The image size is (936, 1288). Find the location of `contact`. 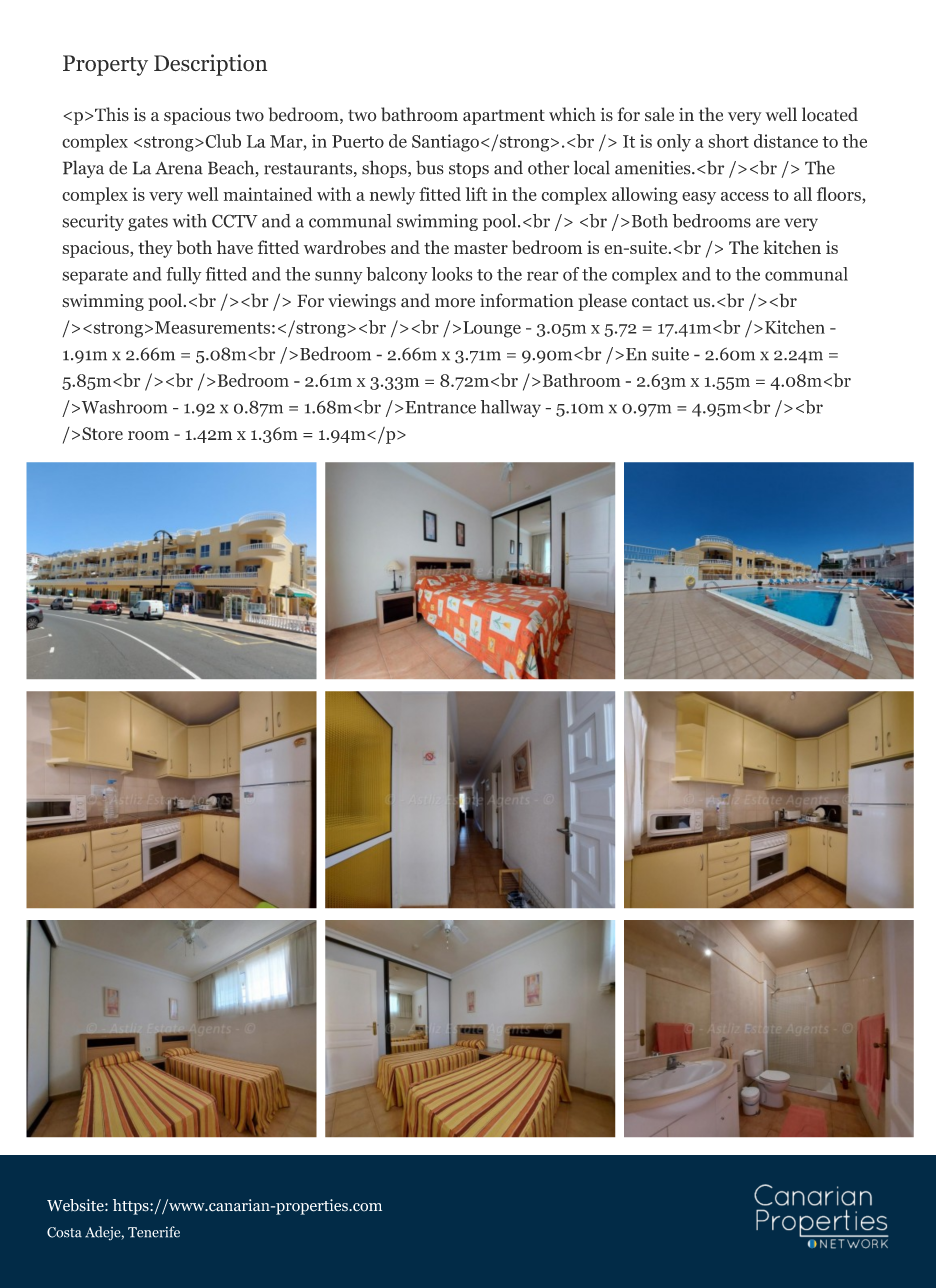

contact is located at coordinates (660, 302).
